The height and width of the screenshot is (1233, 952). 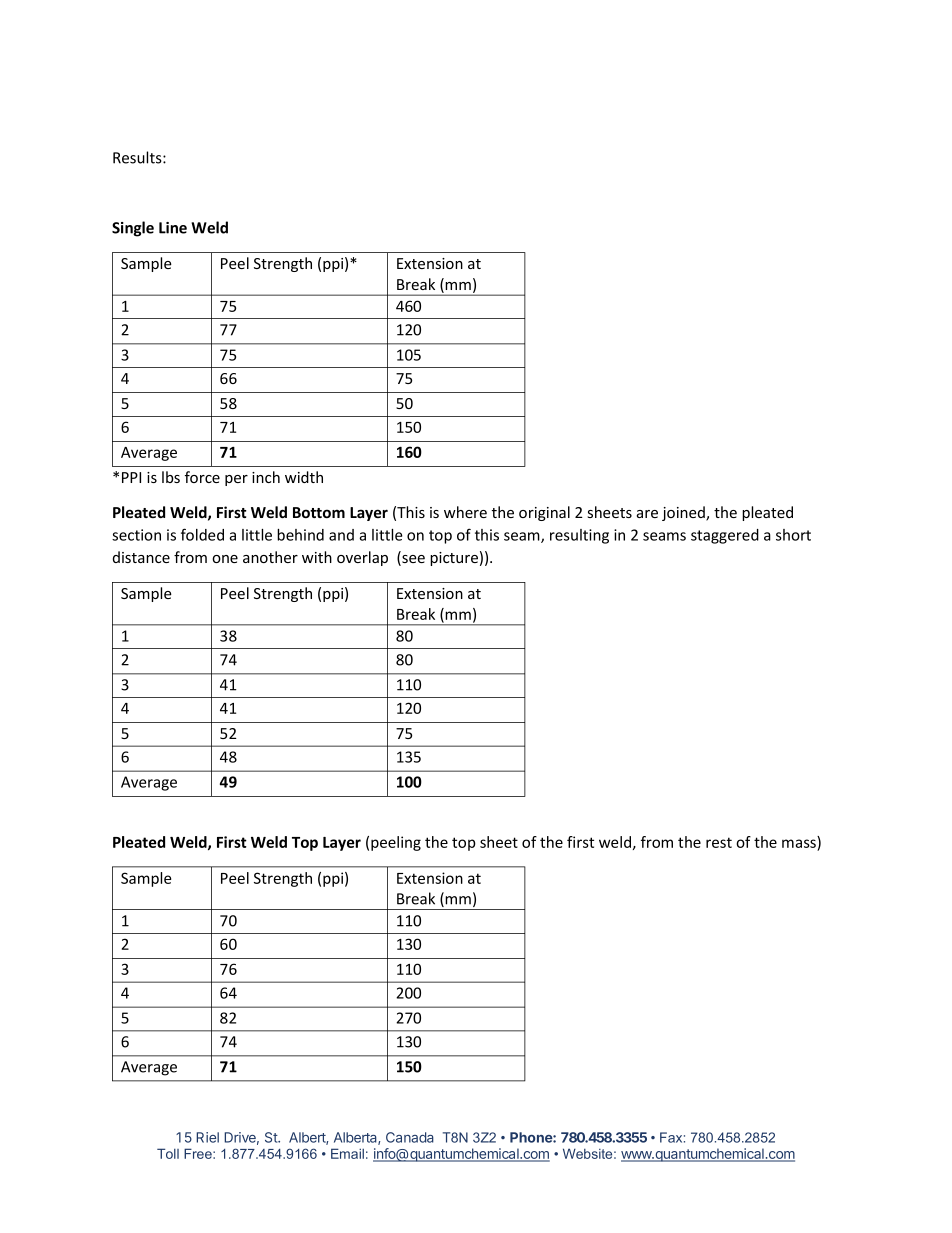 I want to click on Results, so click(x=138, y=157).
